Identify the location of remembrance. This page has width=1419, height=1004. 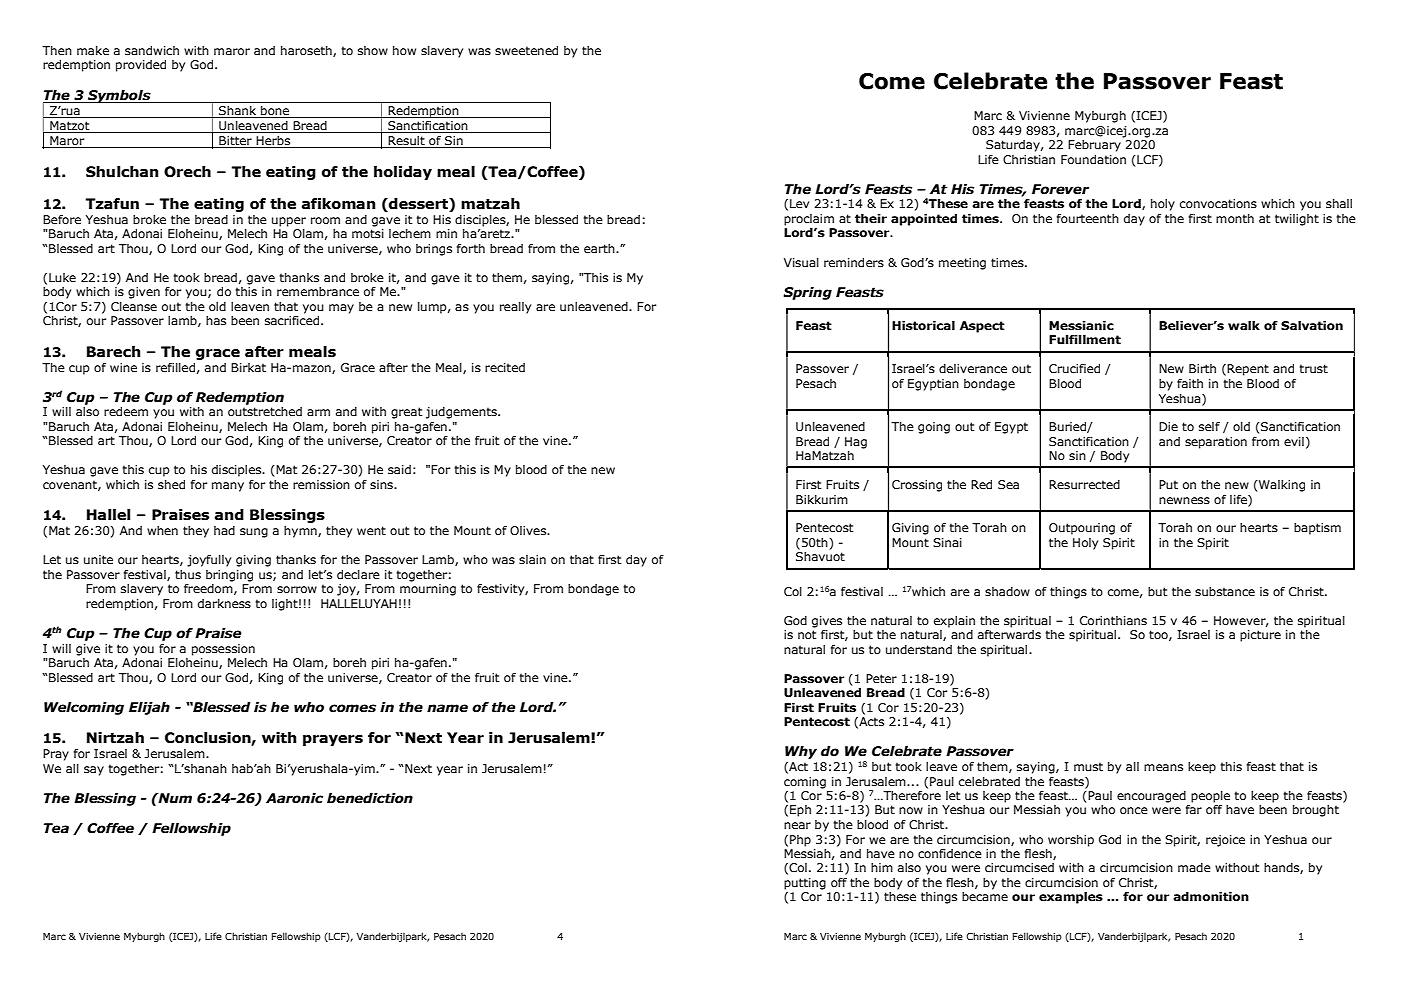
(318, 291).
